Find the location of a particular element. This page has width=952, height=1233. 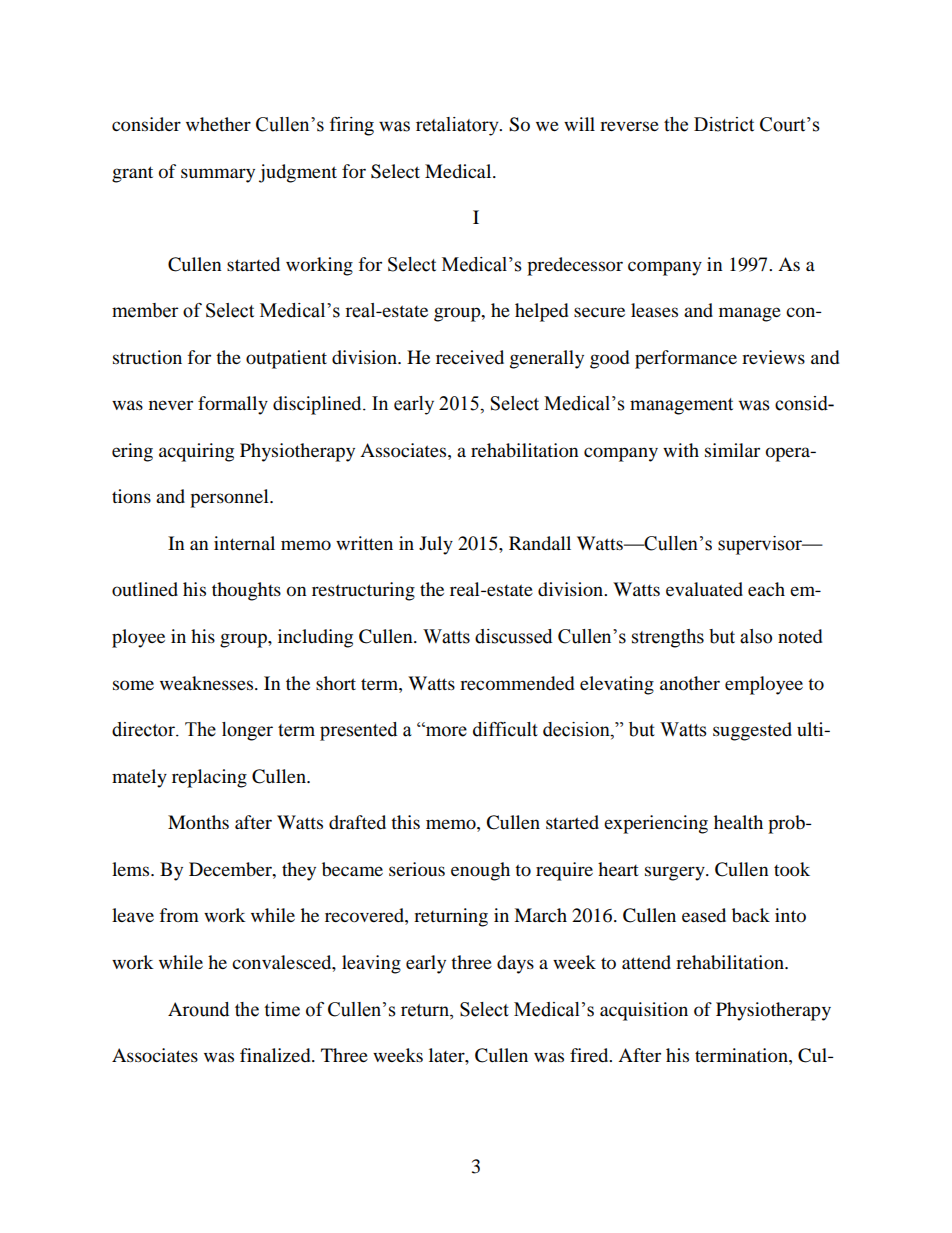

July is located at coordinates (436, 545).
